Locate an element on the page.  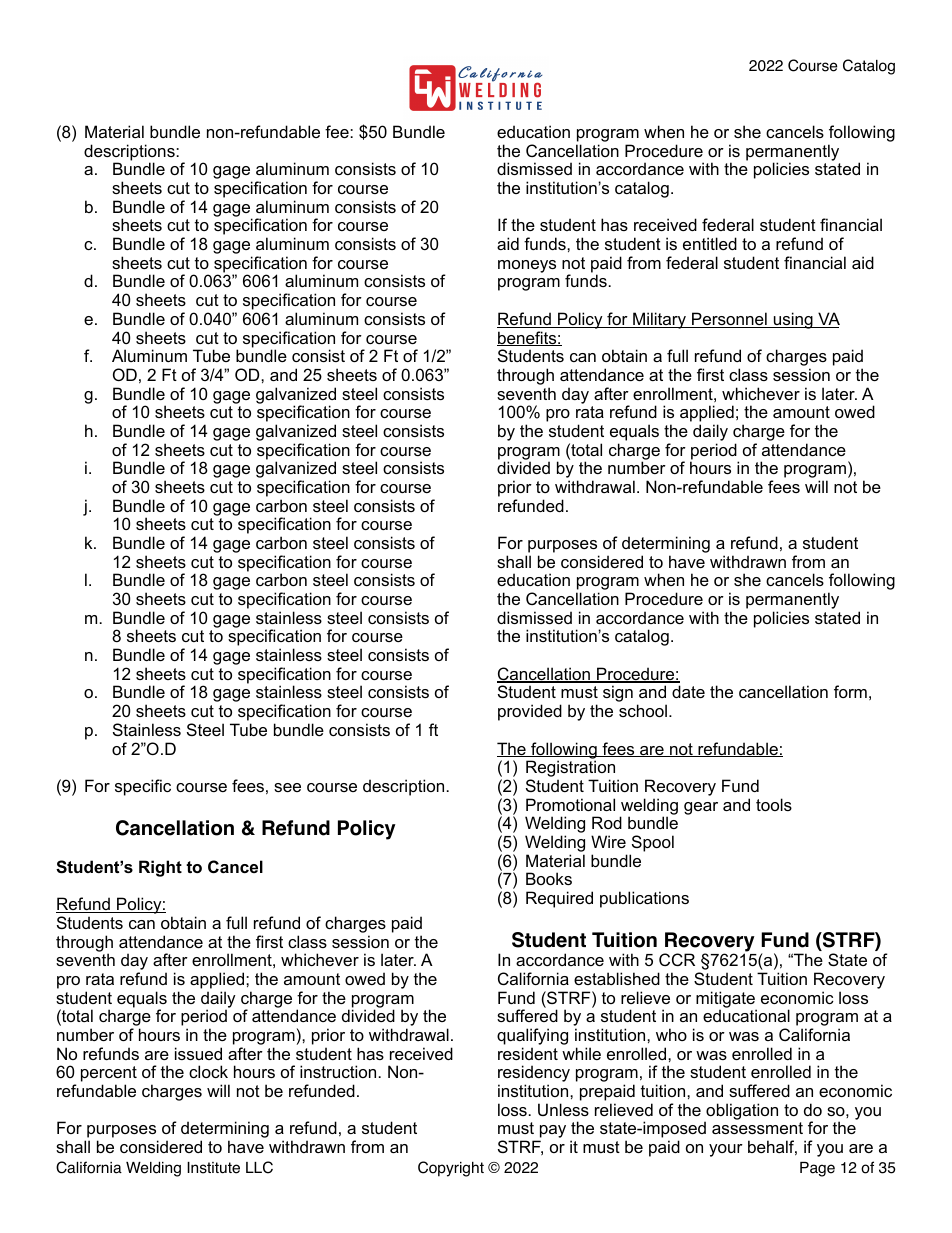
see is located at coordinates (287, 787).
